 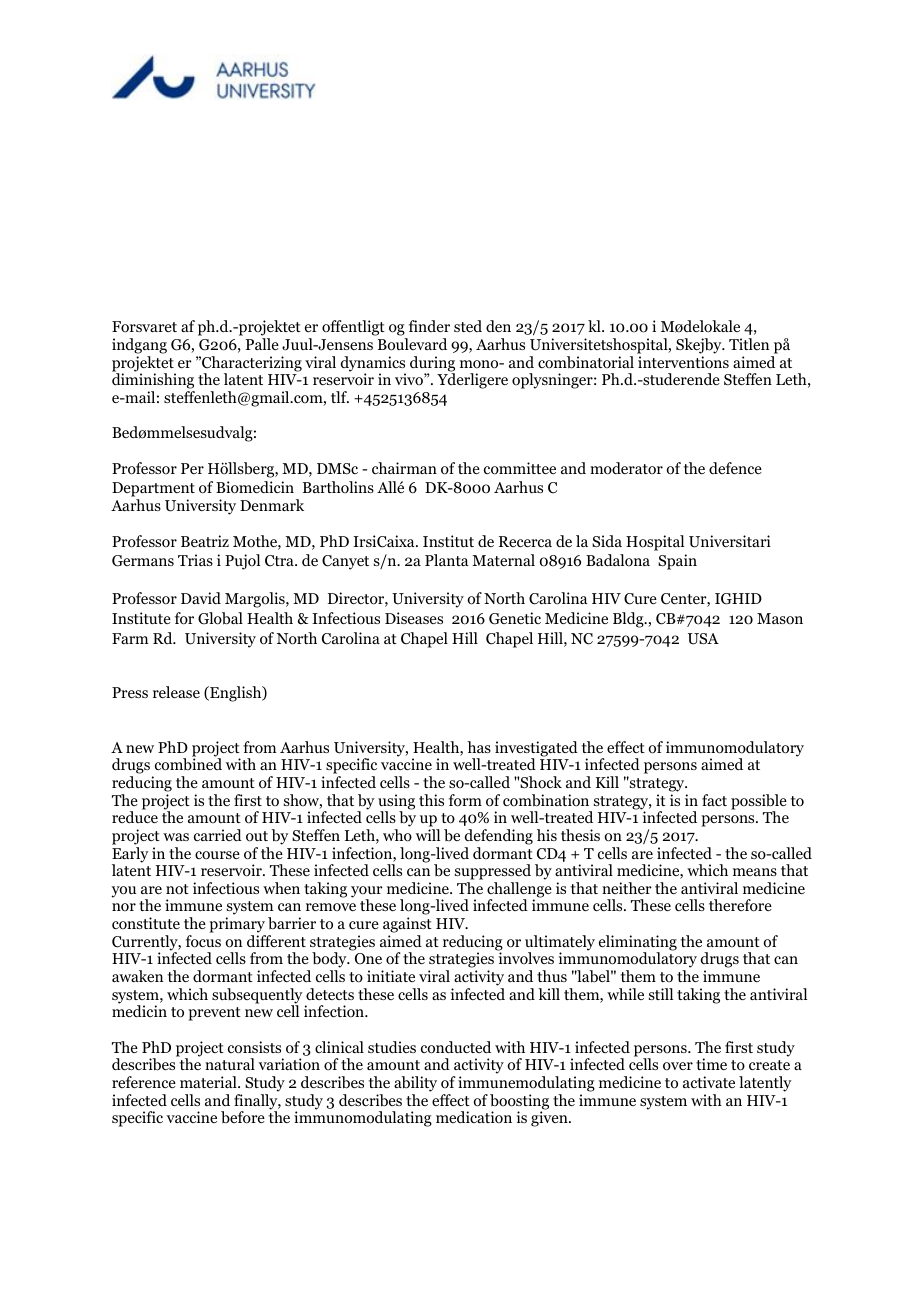 I want to click on Beatriz, so click(x=205, y=541).
